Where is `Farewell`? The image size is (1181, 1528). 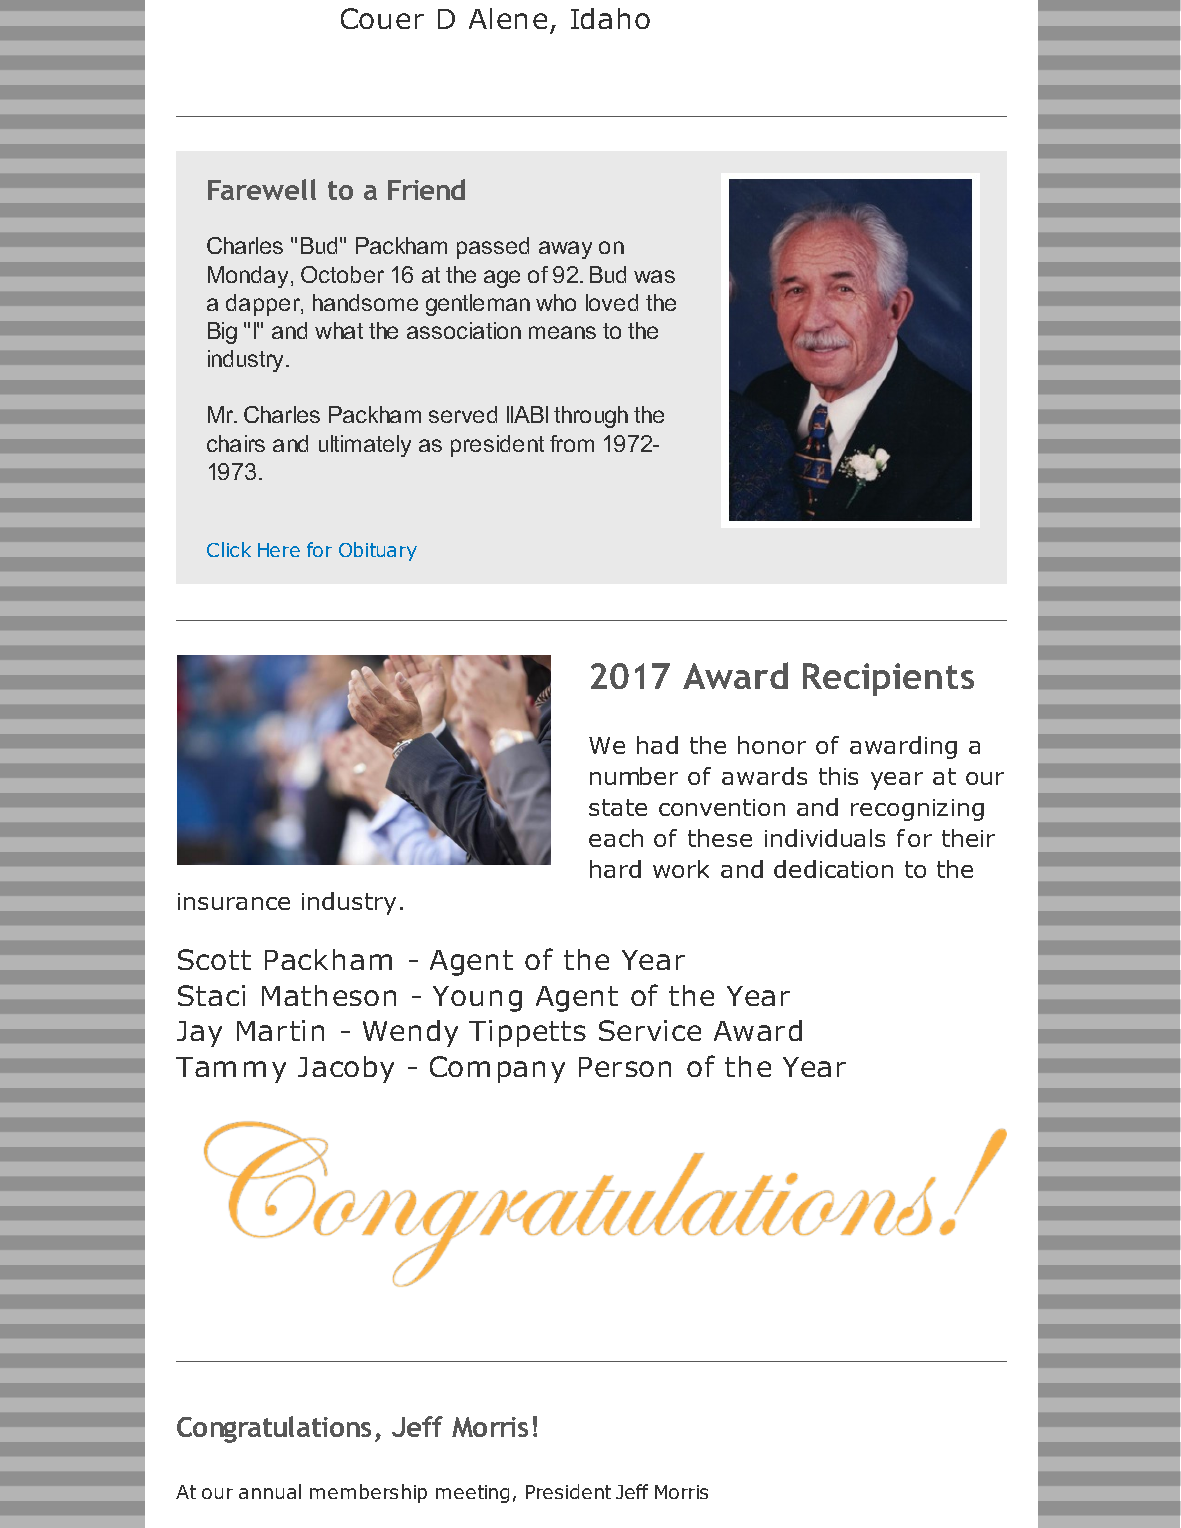
Farewell is located at coordinates (262, 189).
